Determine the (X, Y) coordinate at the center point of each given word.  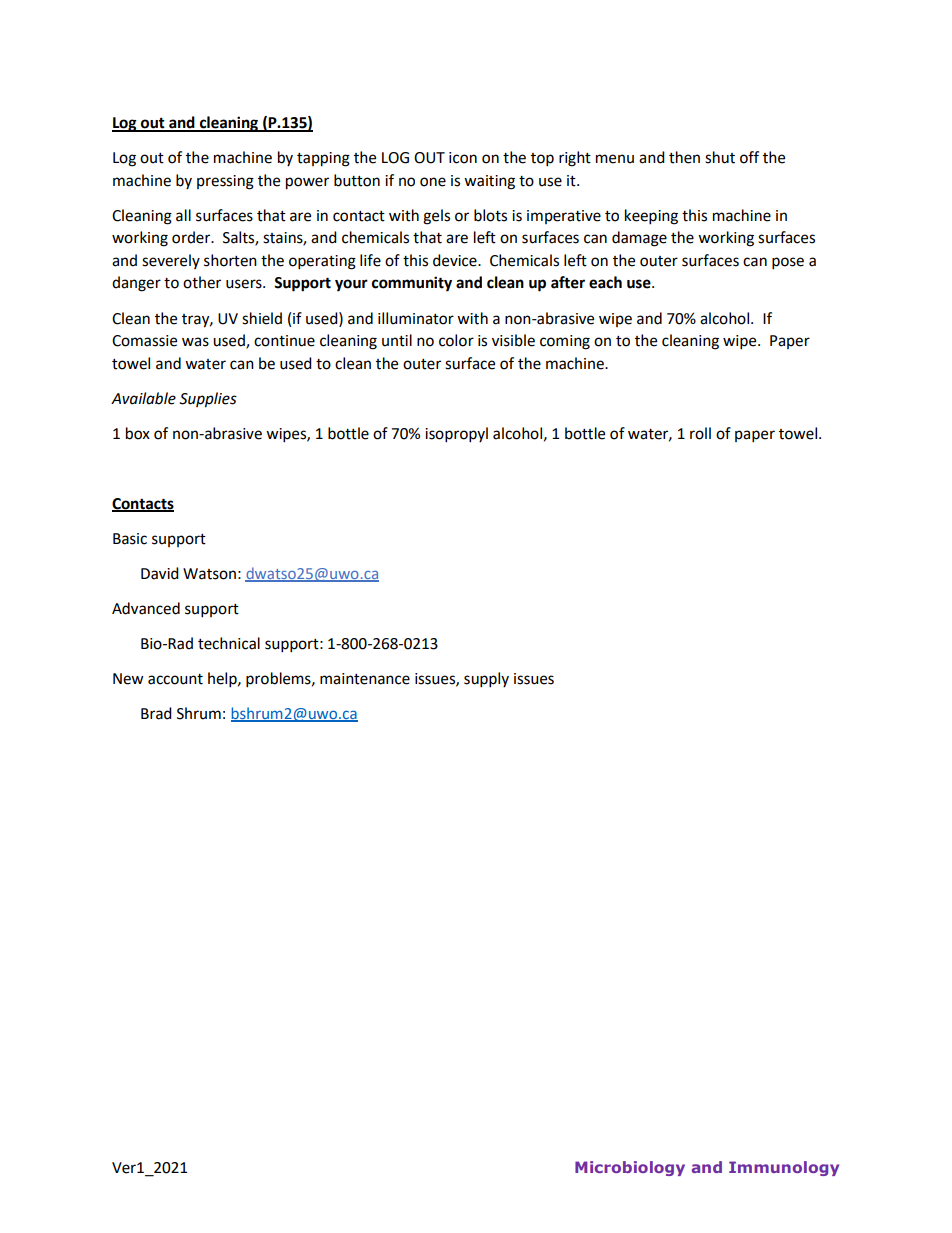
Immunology (784, 1168)
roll (700, 433)
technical (229, 643)
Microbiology (630, 1168)
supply (486, 680)
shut (720, 157)
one (433, 182)
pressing (225, 182)
